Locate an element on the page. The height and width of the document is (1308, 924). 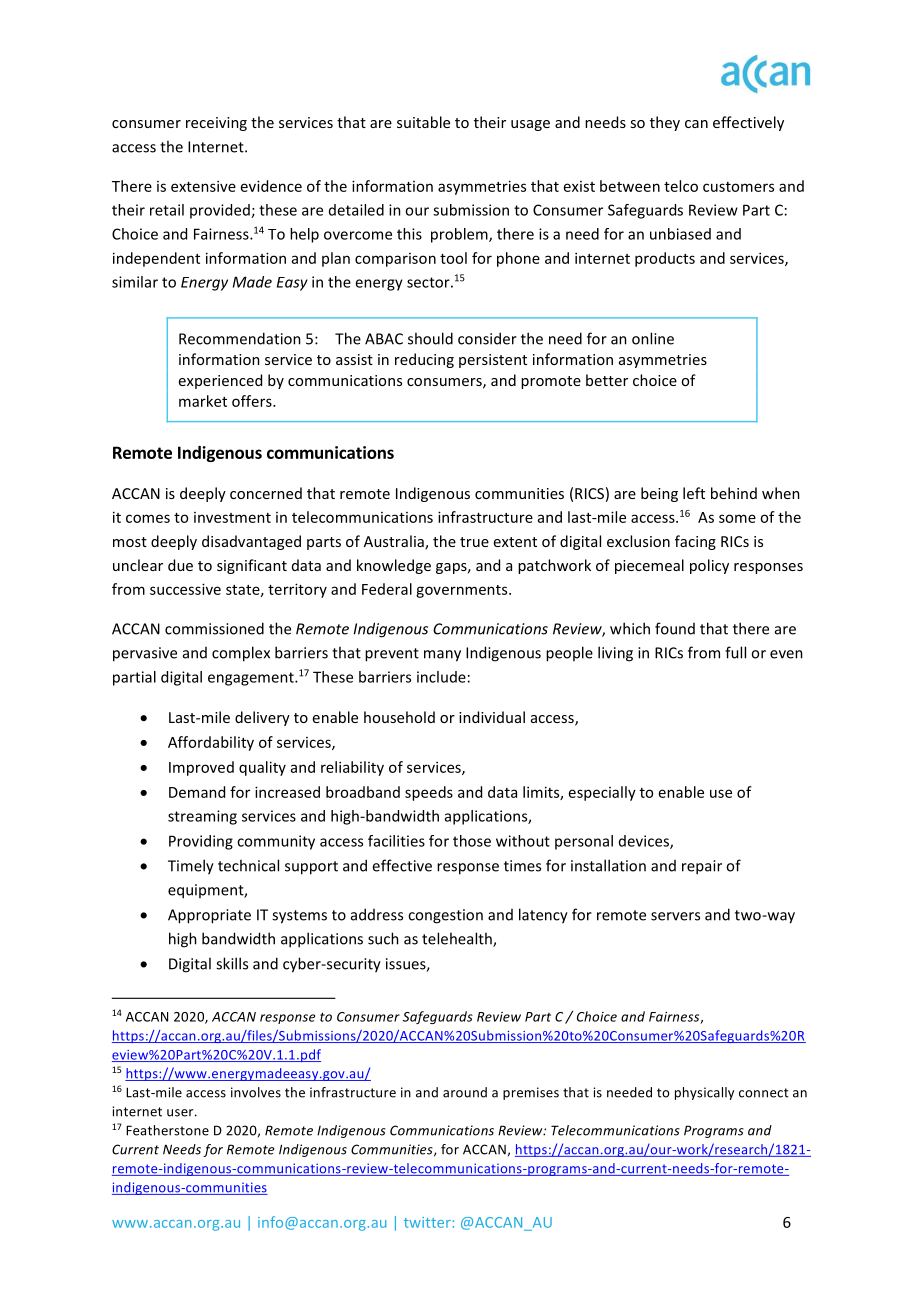
complex is located at coordinates (241, 654).
